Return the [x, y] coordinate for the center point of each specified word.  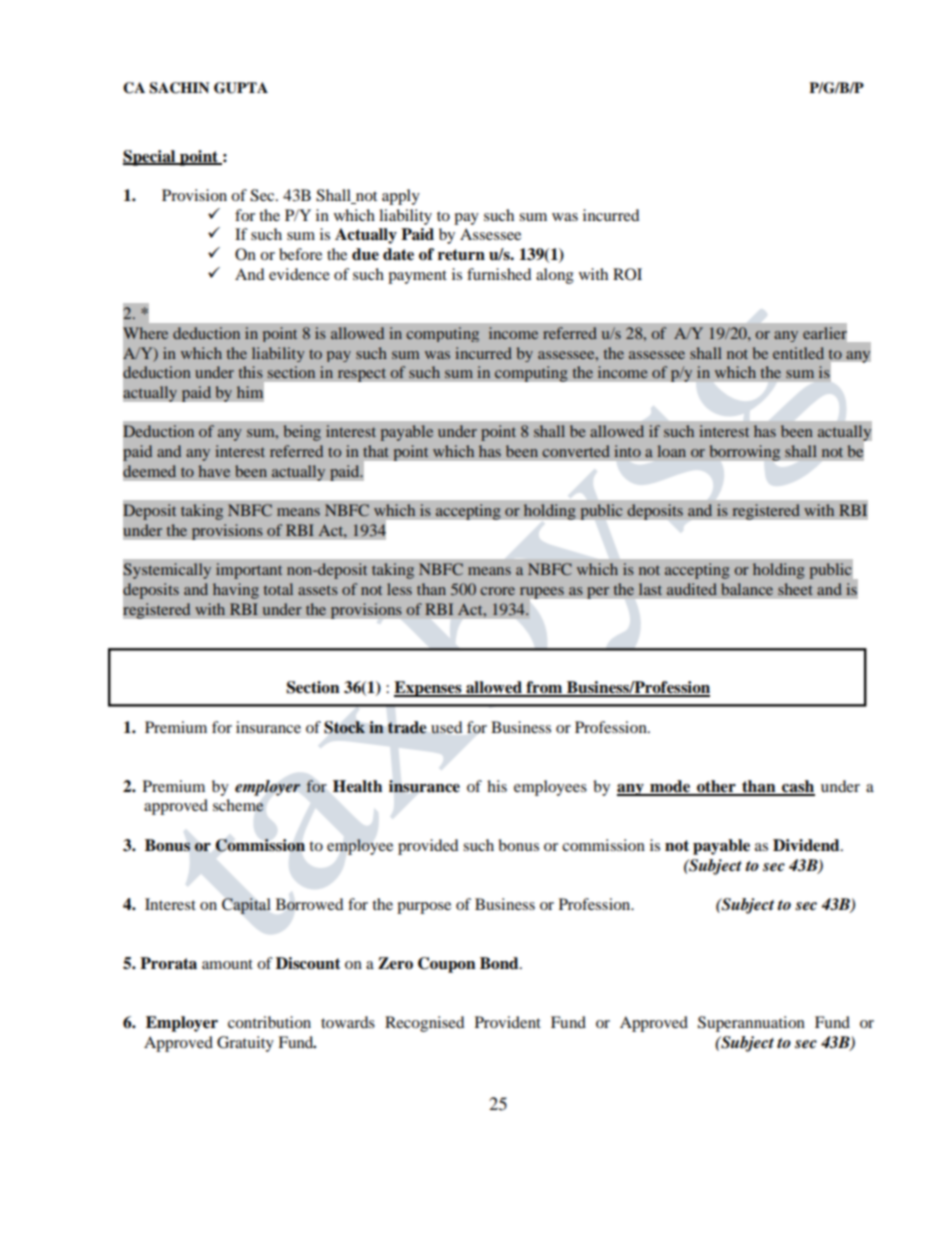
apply [401, 197]
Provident [508, 1022]
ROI [627, 274]
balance [747, 589]
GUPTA [241, 88]
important [249, 571]
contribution [269, 1022]
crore [497, 591]
